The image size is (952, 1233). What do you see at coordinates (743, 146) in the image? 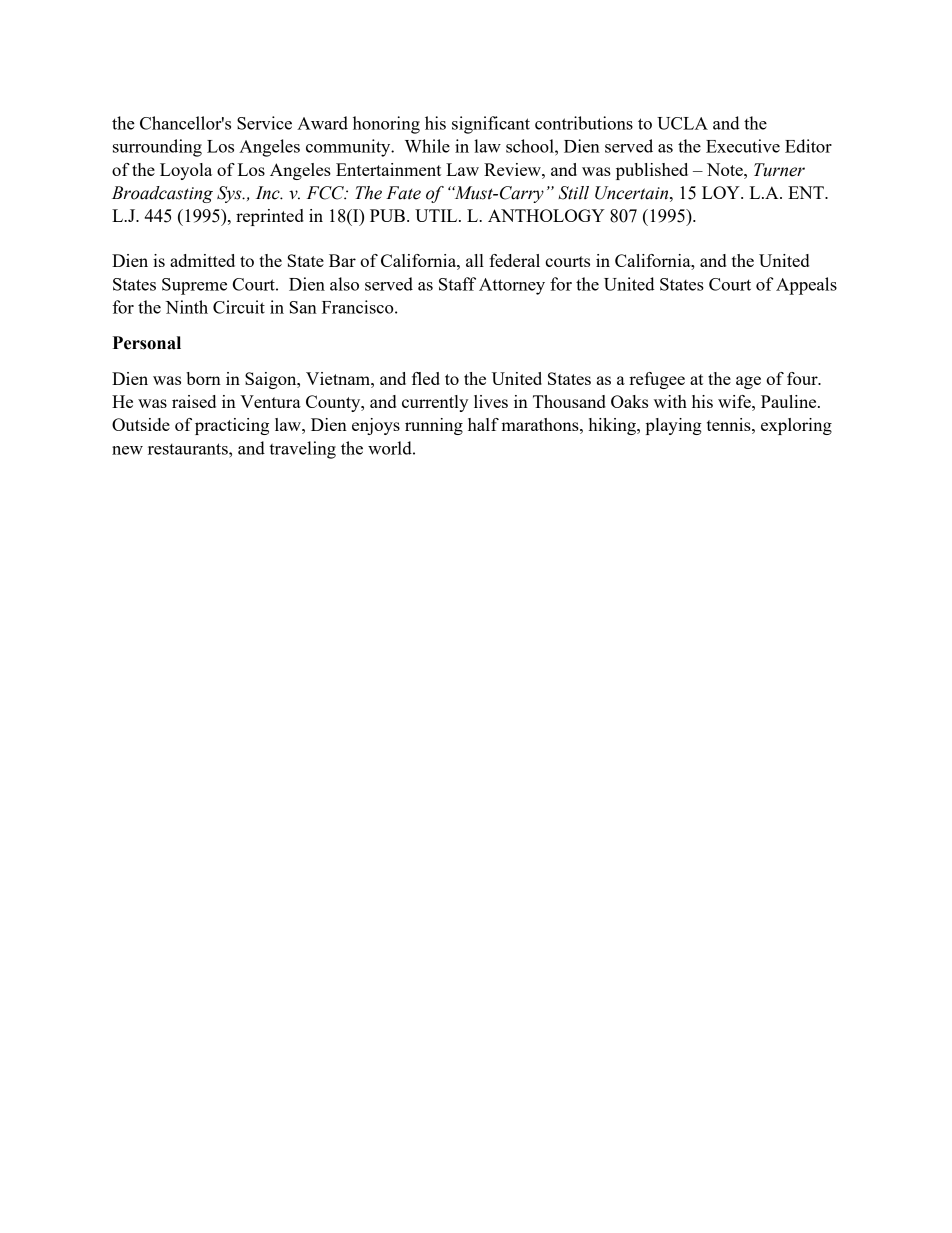
I see `Executive` at bounding box center [743, 146].
